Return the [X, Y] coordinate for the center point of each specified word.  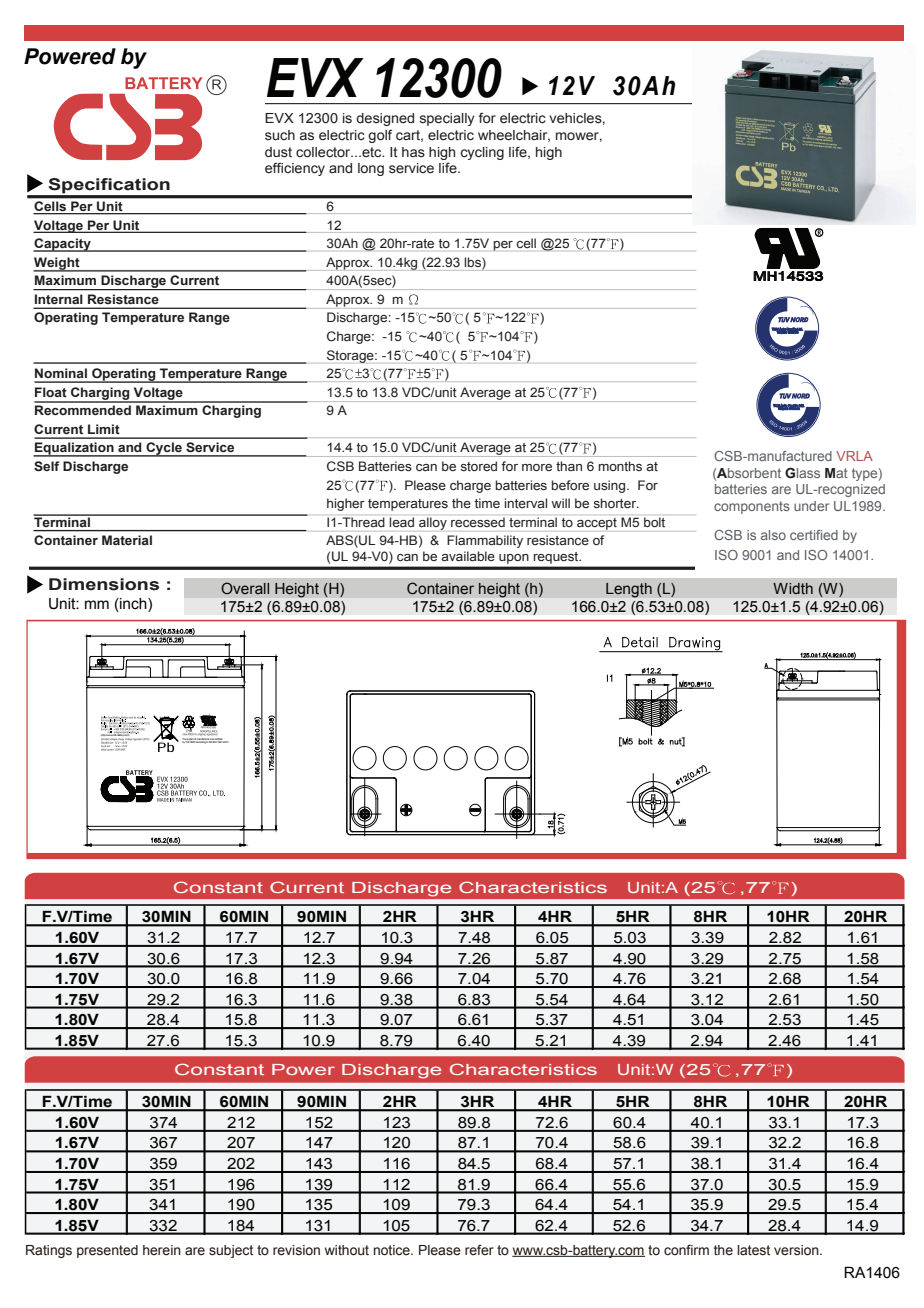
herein [162, 1250]
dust [278, 152]
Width [793, 588]
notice [393, 1250]
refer [479, 1250]
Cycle [164, 449]
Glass [802, 473]
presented [107, 1251]
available [468, 556]
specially [447, 119]
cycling [482, 153]
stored [479, 466]
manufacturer [204, 740]
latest [753, 1250]
